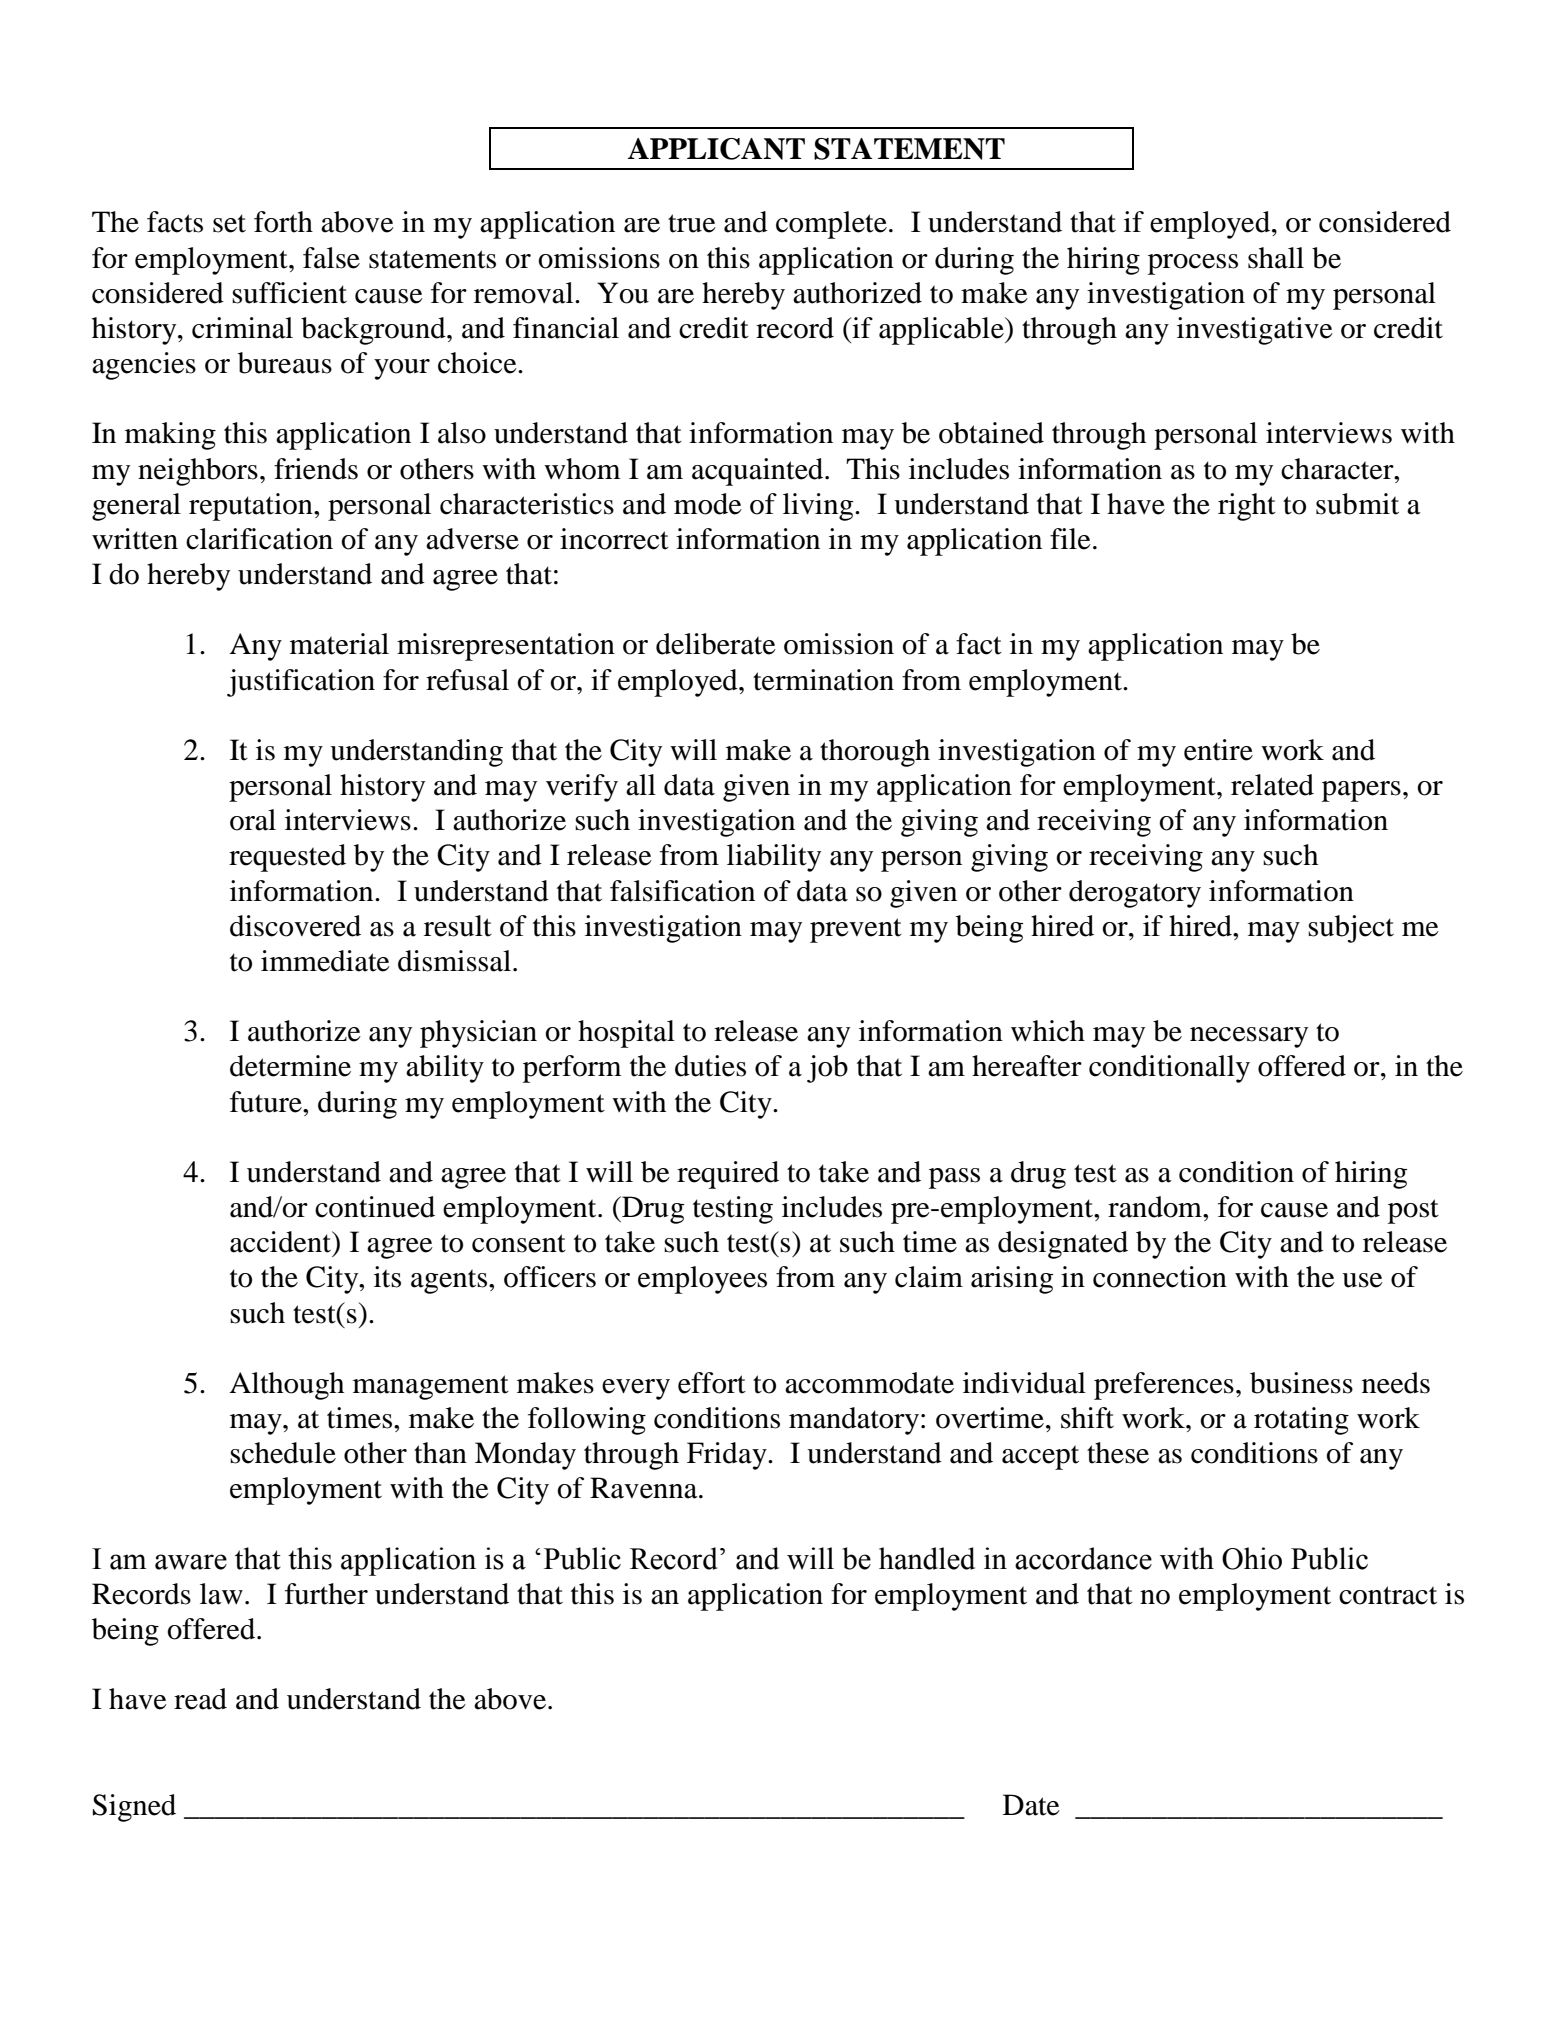  Describe the element at coordinates (325, 961) in the page. I see `immediate` at that location.
